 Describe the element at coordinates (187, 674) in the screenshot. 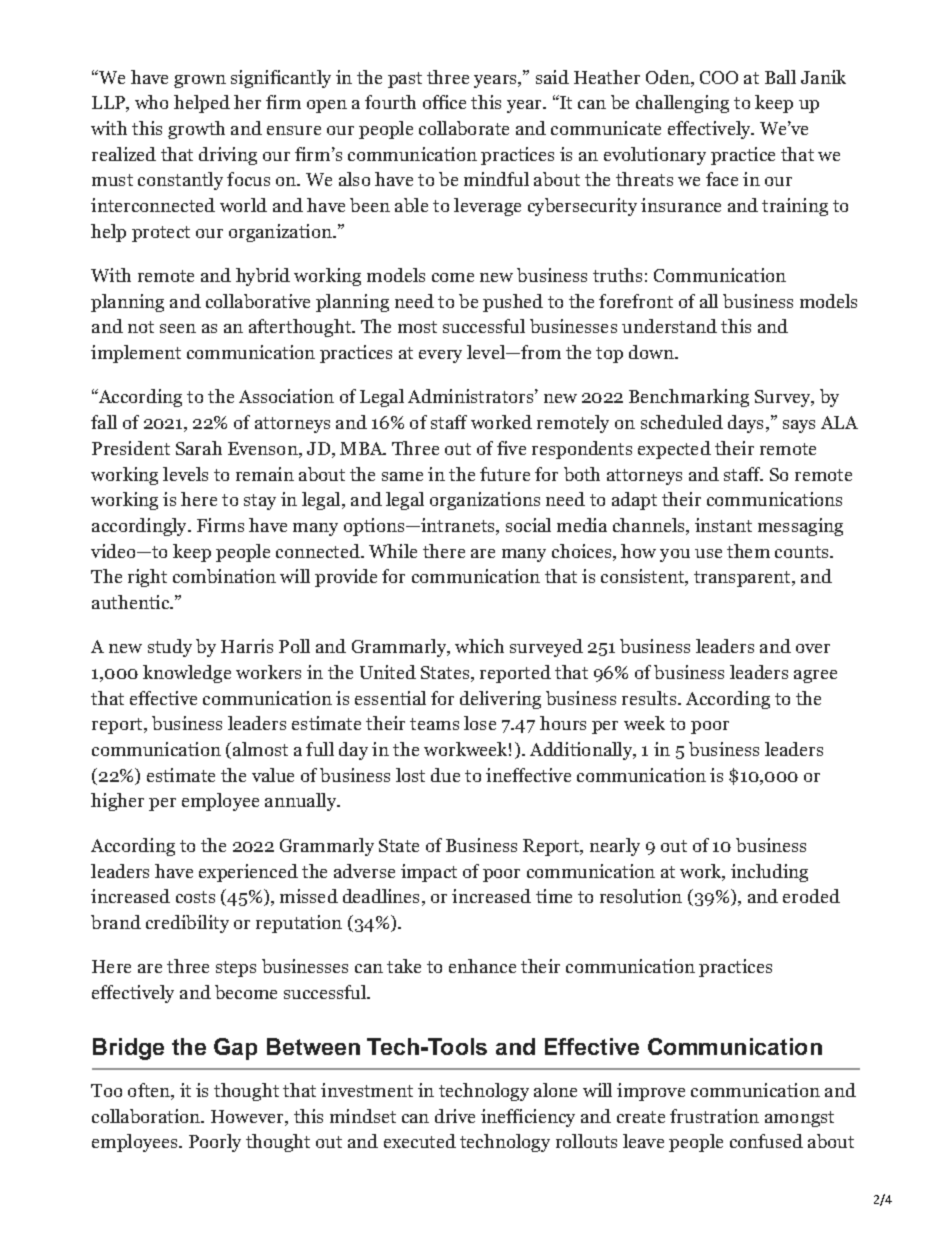

I see `knowledge` at that location.
